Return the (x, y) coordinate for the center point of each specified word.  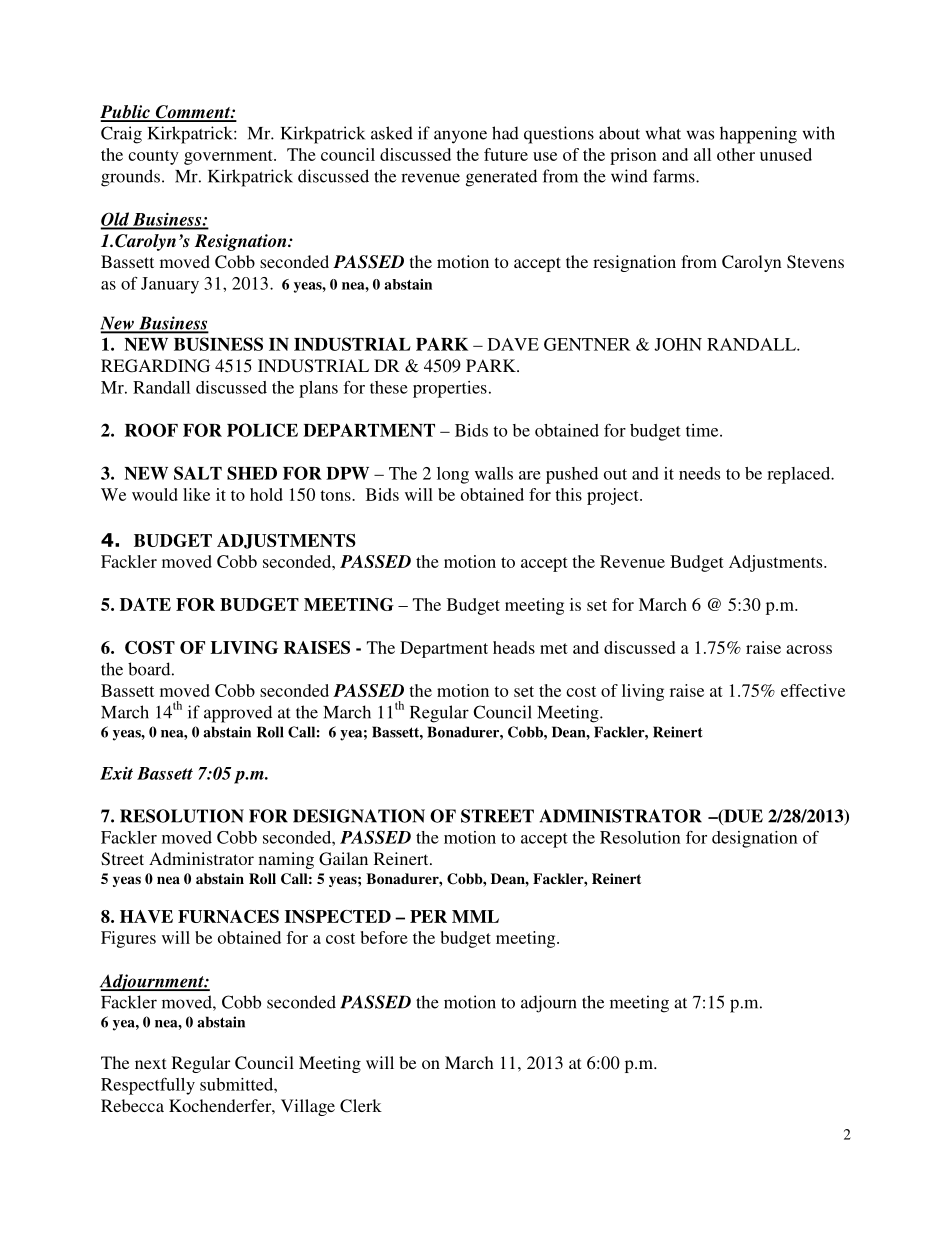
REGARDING (155, 366)
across (809, 649)
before (384, 937)
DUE (742, 817)
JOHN (678, 344)
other (736, 154)
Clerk (361, 1106)
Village (308, 1107)
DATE (145, 604)
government (229, 157)
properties (450, 389)
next (150, 1063)
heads (514, 647)
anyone (460, 137)
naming (286, 860)
